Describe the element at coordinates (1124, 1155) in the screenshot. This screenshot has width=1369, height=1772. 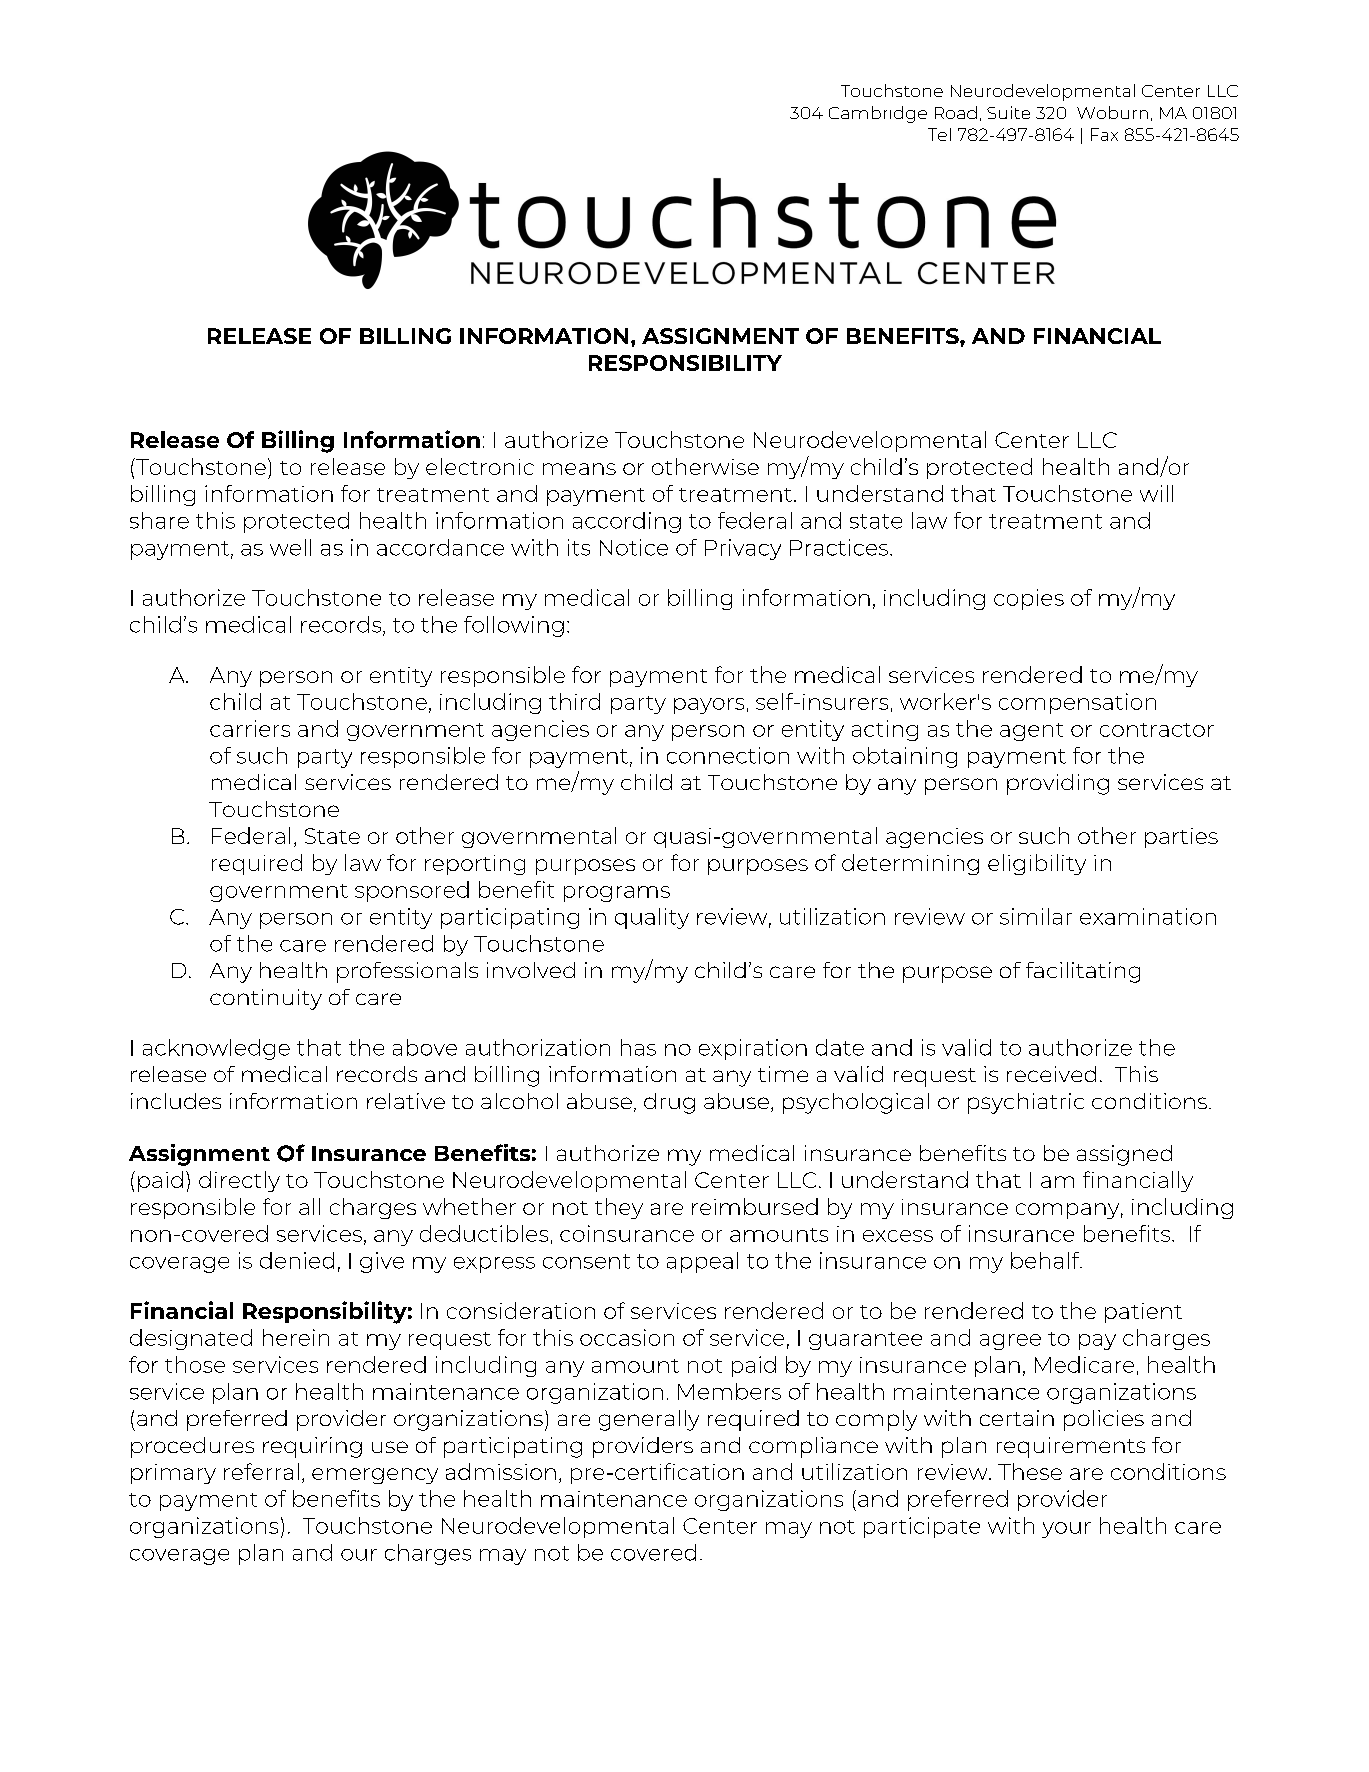
I see `assigned` at that location.
